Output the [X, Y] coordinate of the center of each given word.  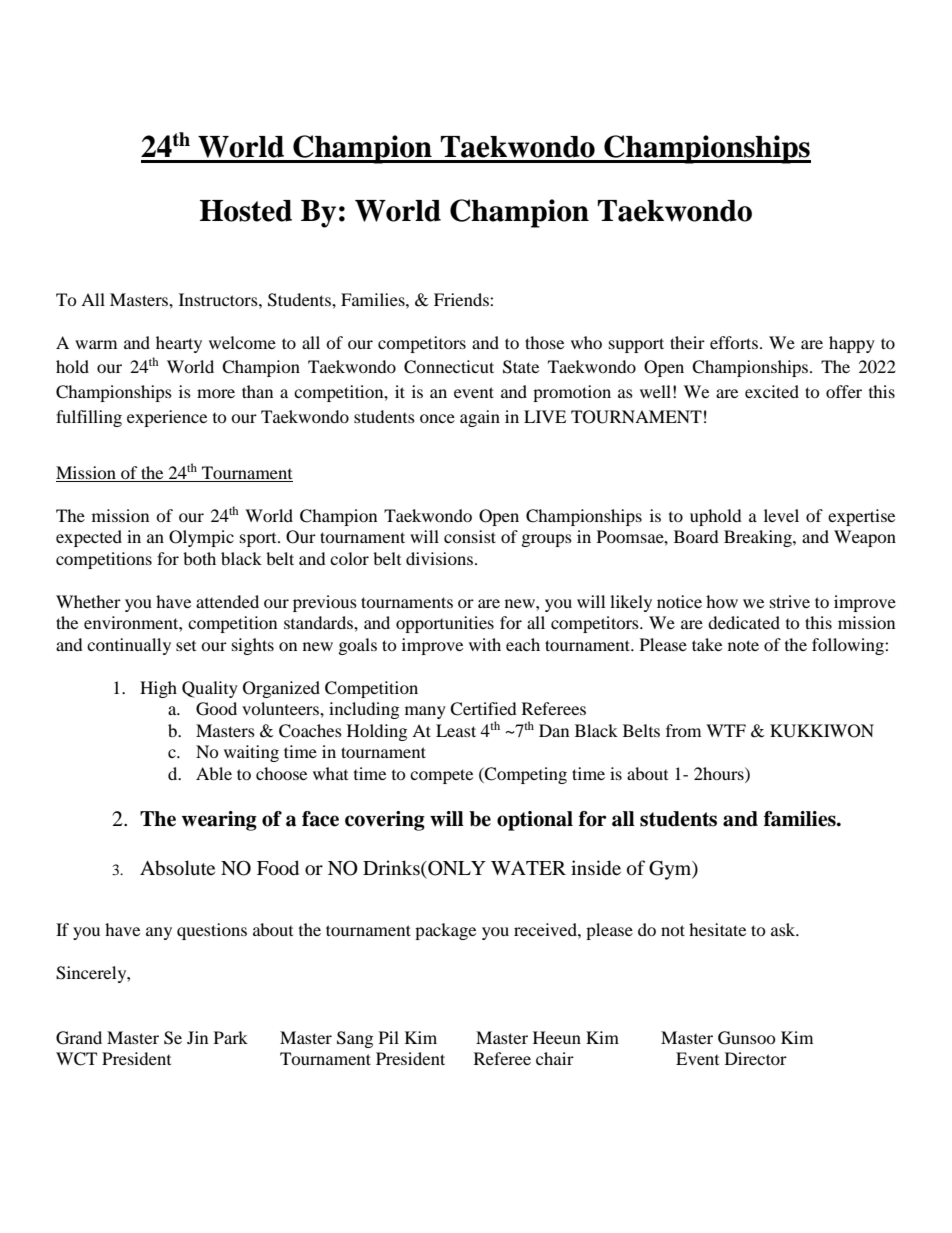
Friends [462, 299]
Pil [389, 1037]
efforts [734, 342]
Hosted [246, 211]
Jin [197, 1037]
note [743, 645]
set [186, 646]
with [485, 644]
